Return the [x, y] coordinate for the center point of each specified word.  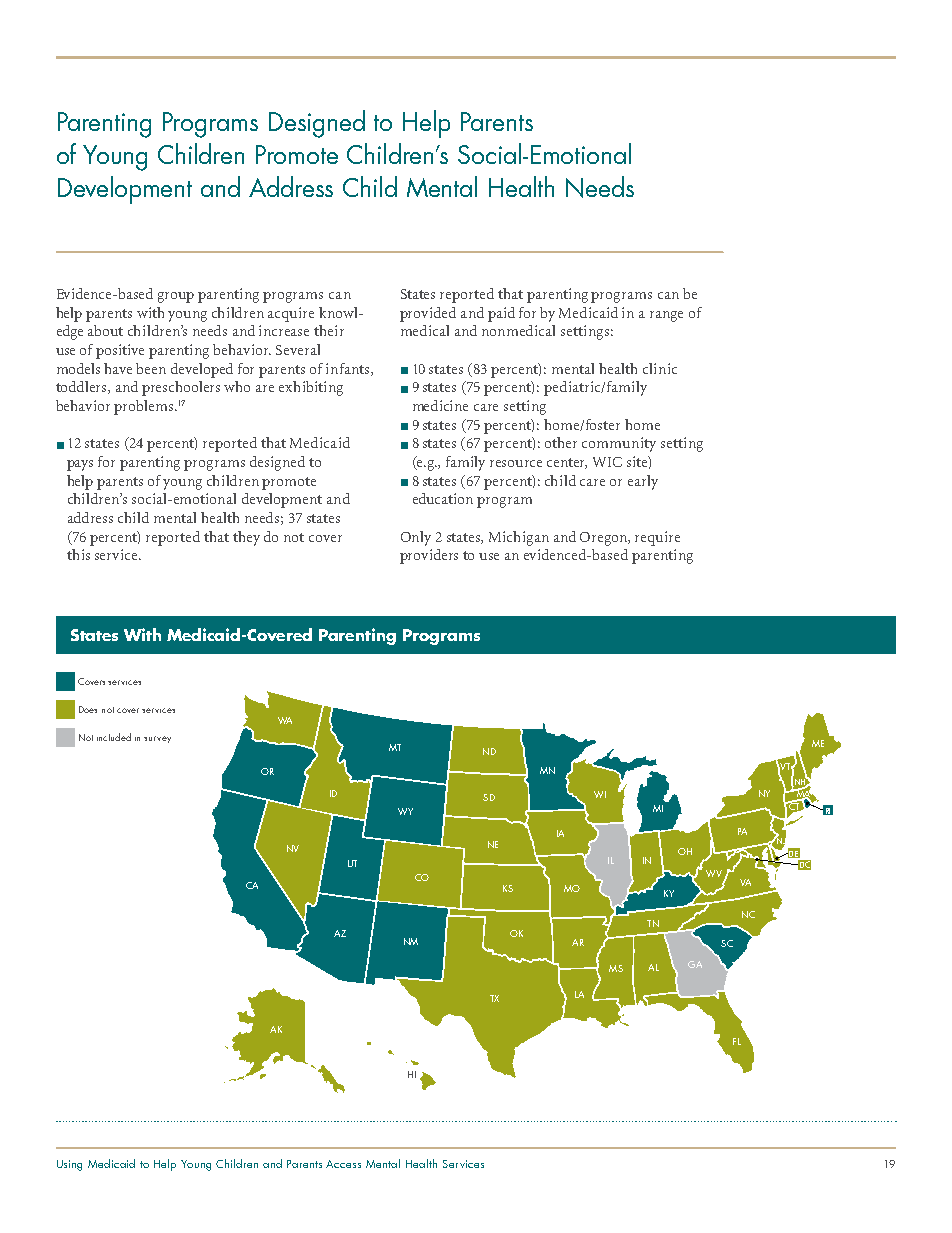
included [114, 737]
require [657, 538]
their [329, 330]
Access [343, 1164]
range [666, 316]
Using [69, 1165]
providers [429, 556]
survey [157, 739]
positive [120, 351]
